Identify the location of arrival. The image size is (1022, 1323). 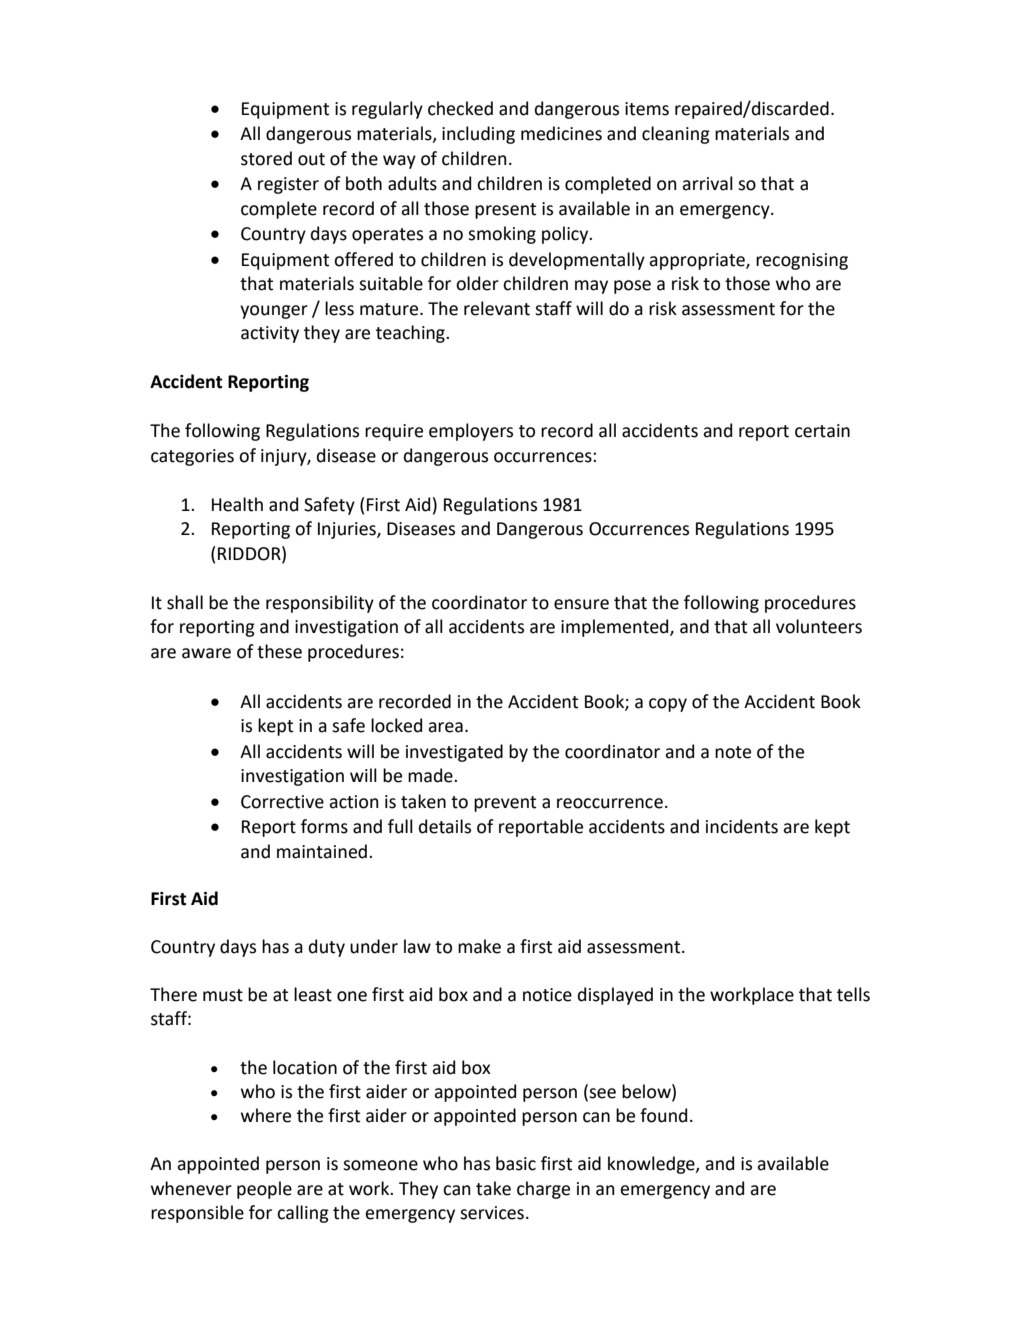
(707, 183).
